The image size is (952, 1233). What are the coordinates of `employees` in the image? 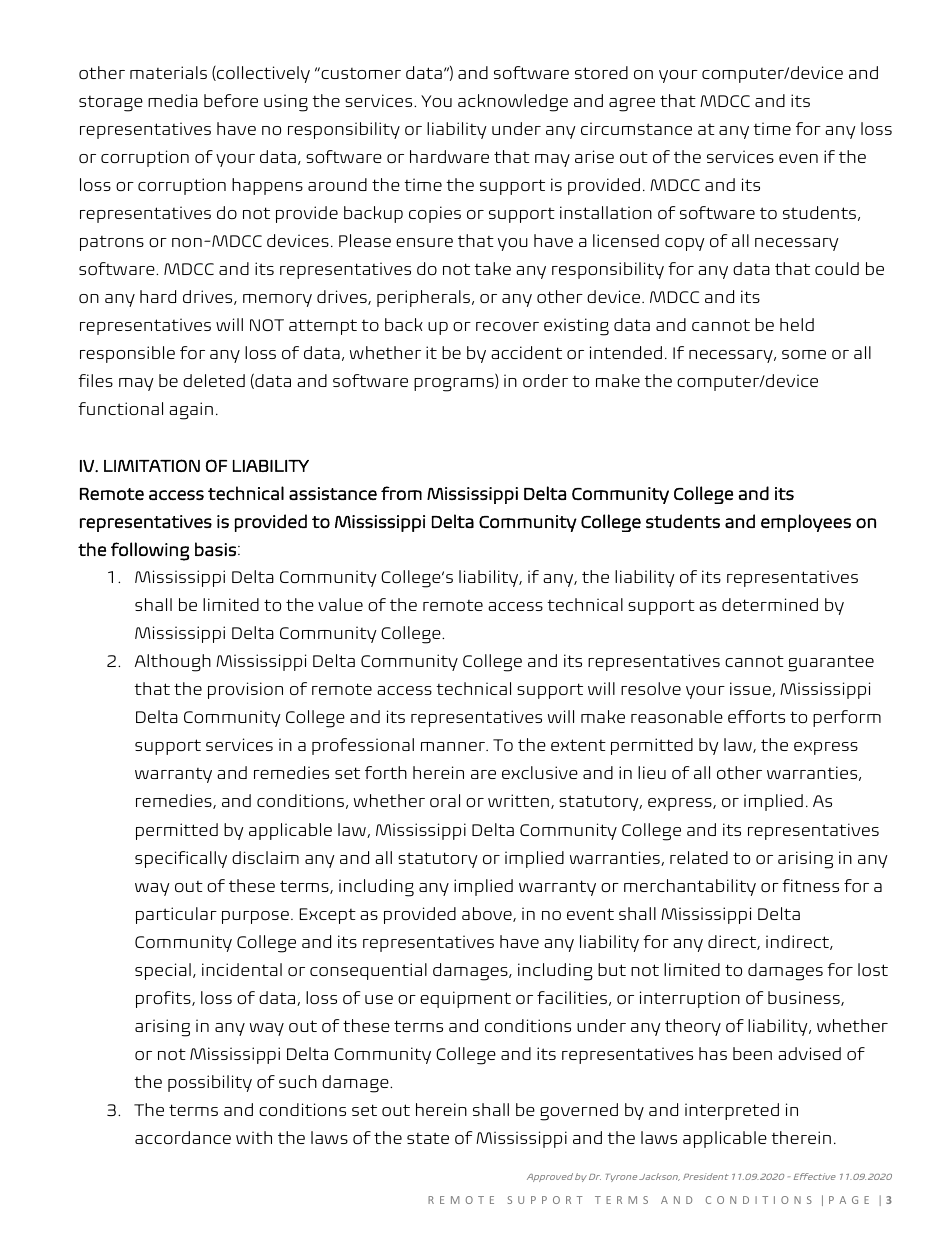 It's located at (806, 523).
